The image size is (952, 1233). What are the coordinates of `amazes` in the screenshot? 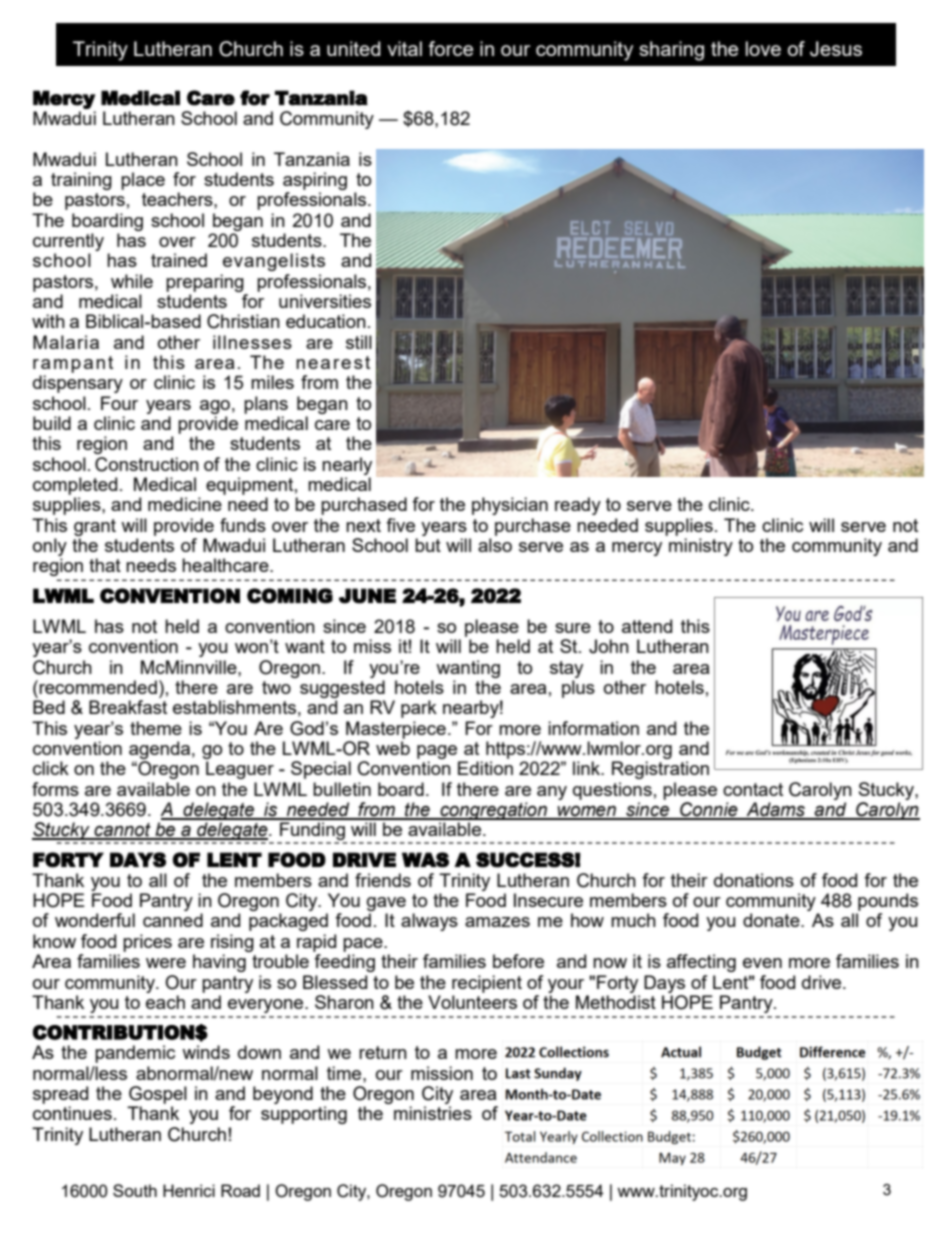 It's located at (497, 922).
